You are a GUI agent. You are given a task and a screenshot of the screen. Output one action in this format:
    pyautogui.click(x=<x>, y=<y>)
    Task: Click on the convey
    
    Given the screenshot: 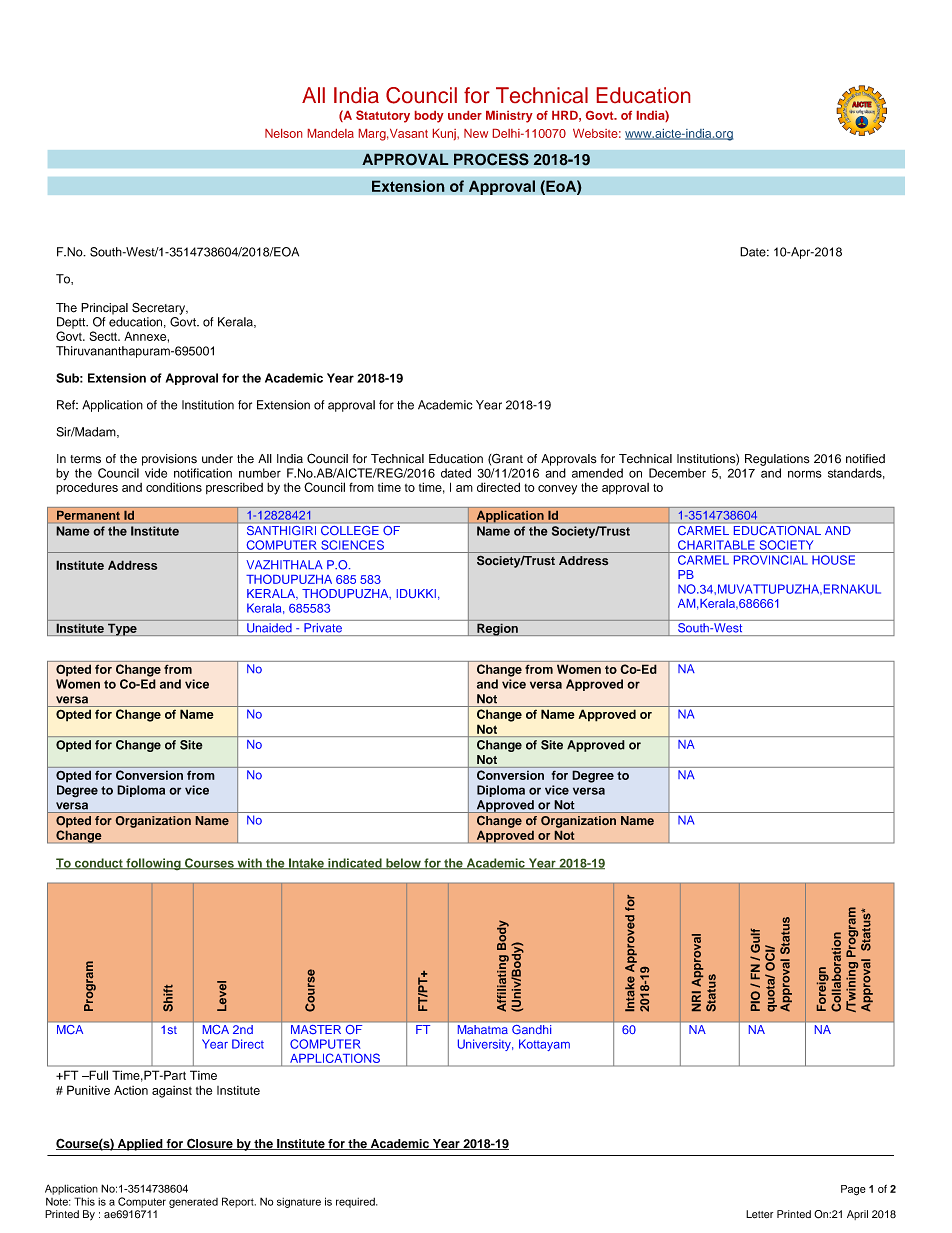 What is the action you would take?
    pyautogui.click(x=557, y=490)
